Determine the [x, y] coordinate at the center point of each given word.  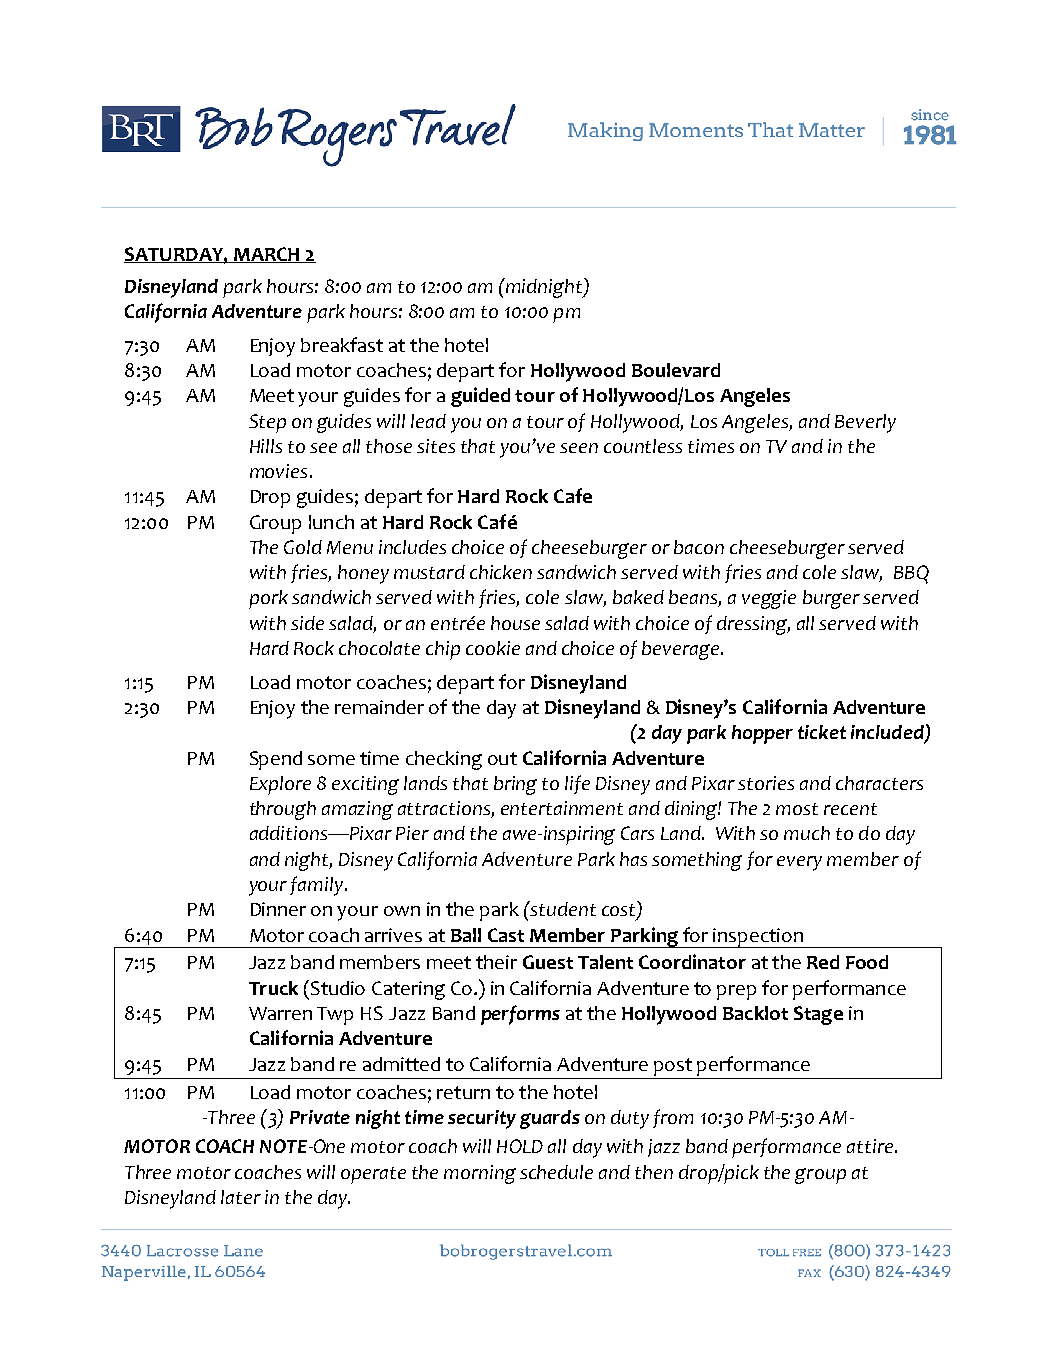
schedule [556, 1172]
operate [373, 1175]
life [577, 784]
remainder [379, 707]
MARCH [266, 255]
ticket [822, 732]
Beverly [865, 423]
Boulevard [676, 370]
